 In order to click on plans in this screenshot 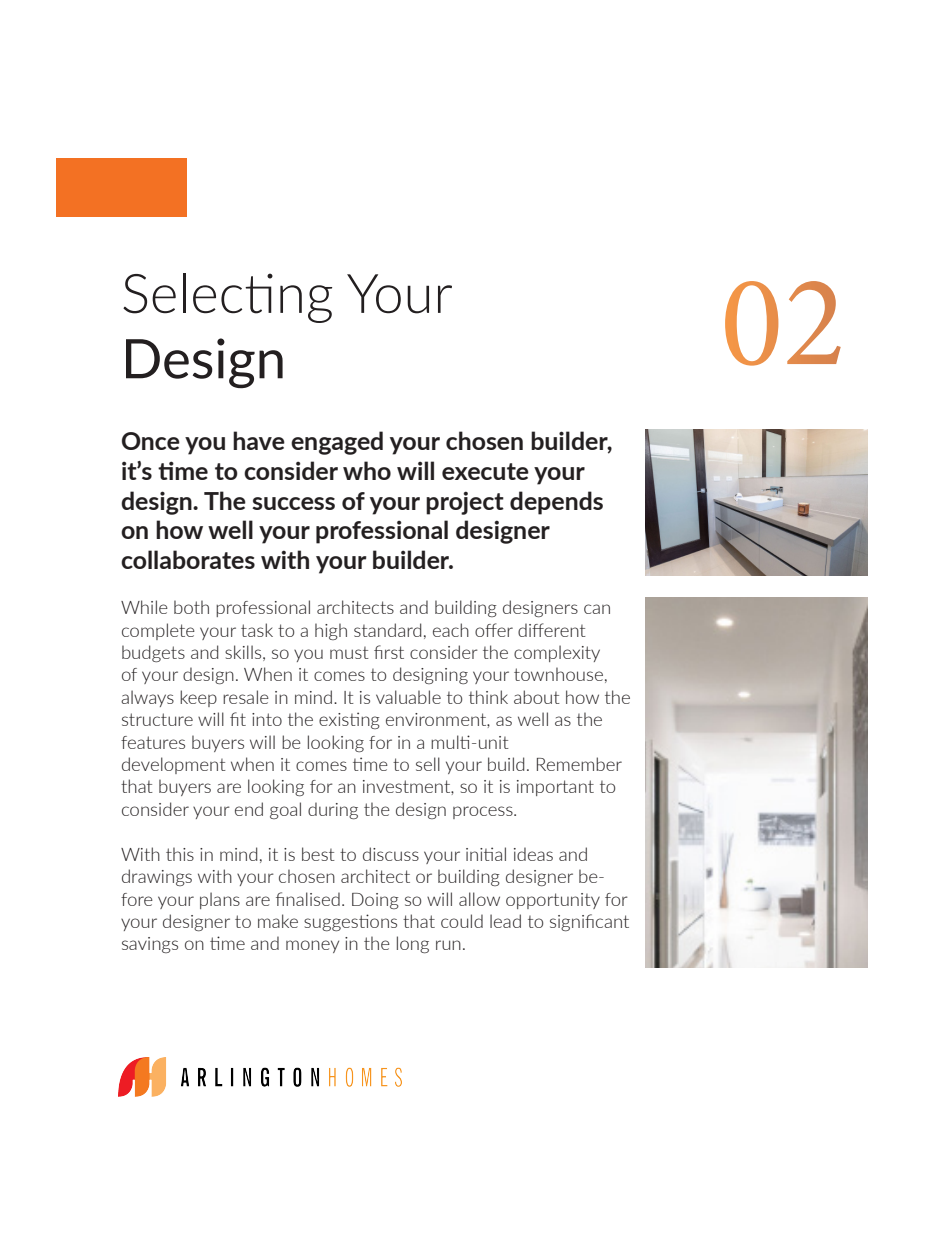, I will do `click(220, 900)`.
